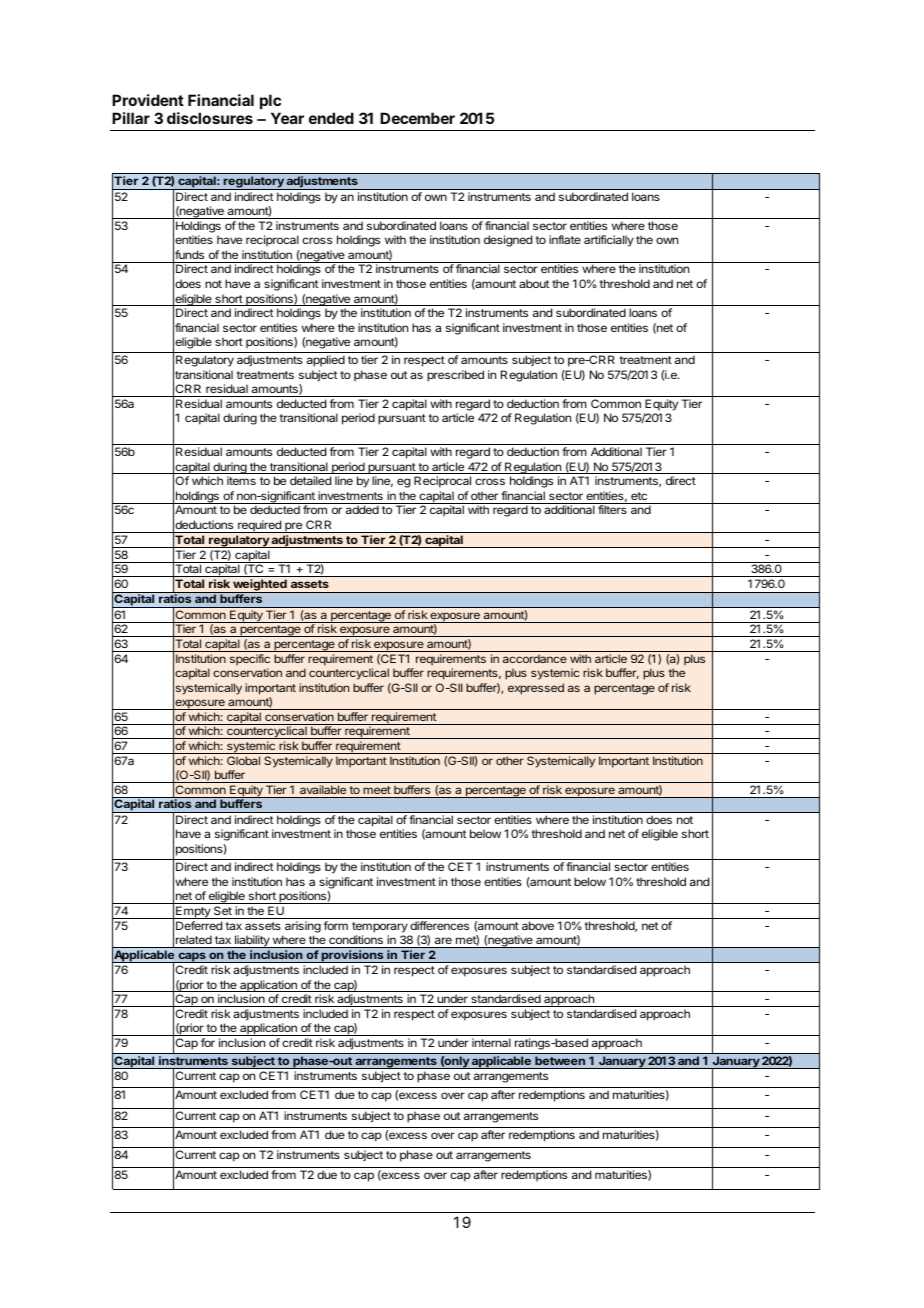  I want to click on disclosures, so click(210, 118).
